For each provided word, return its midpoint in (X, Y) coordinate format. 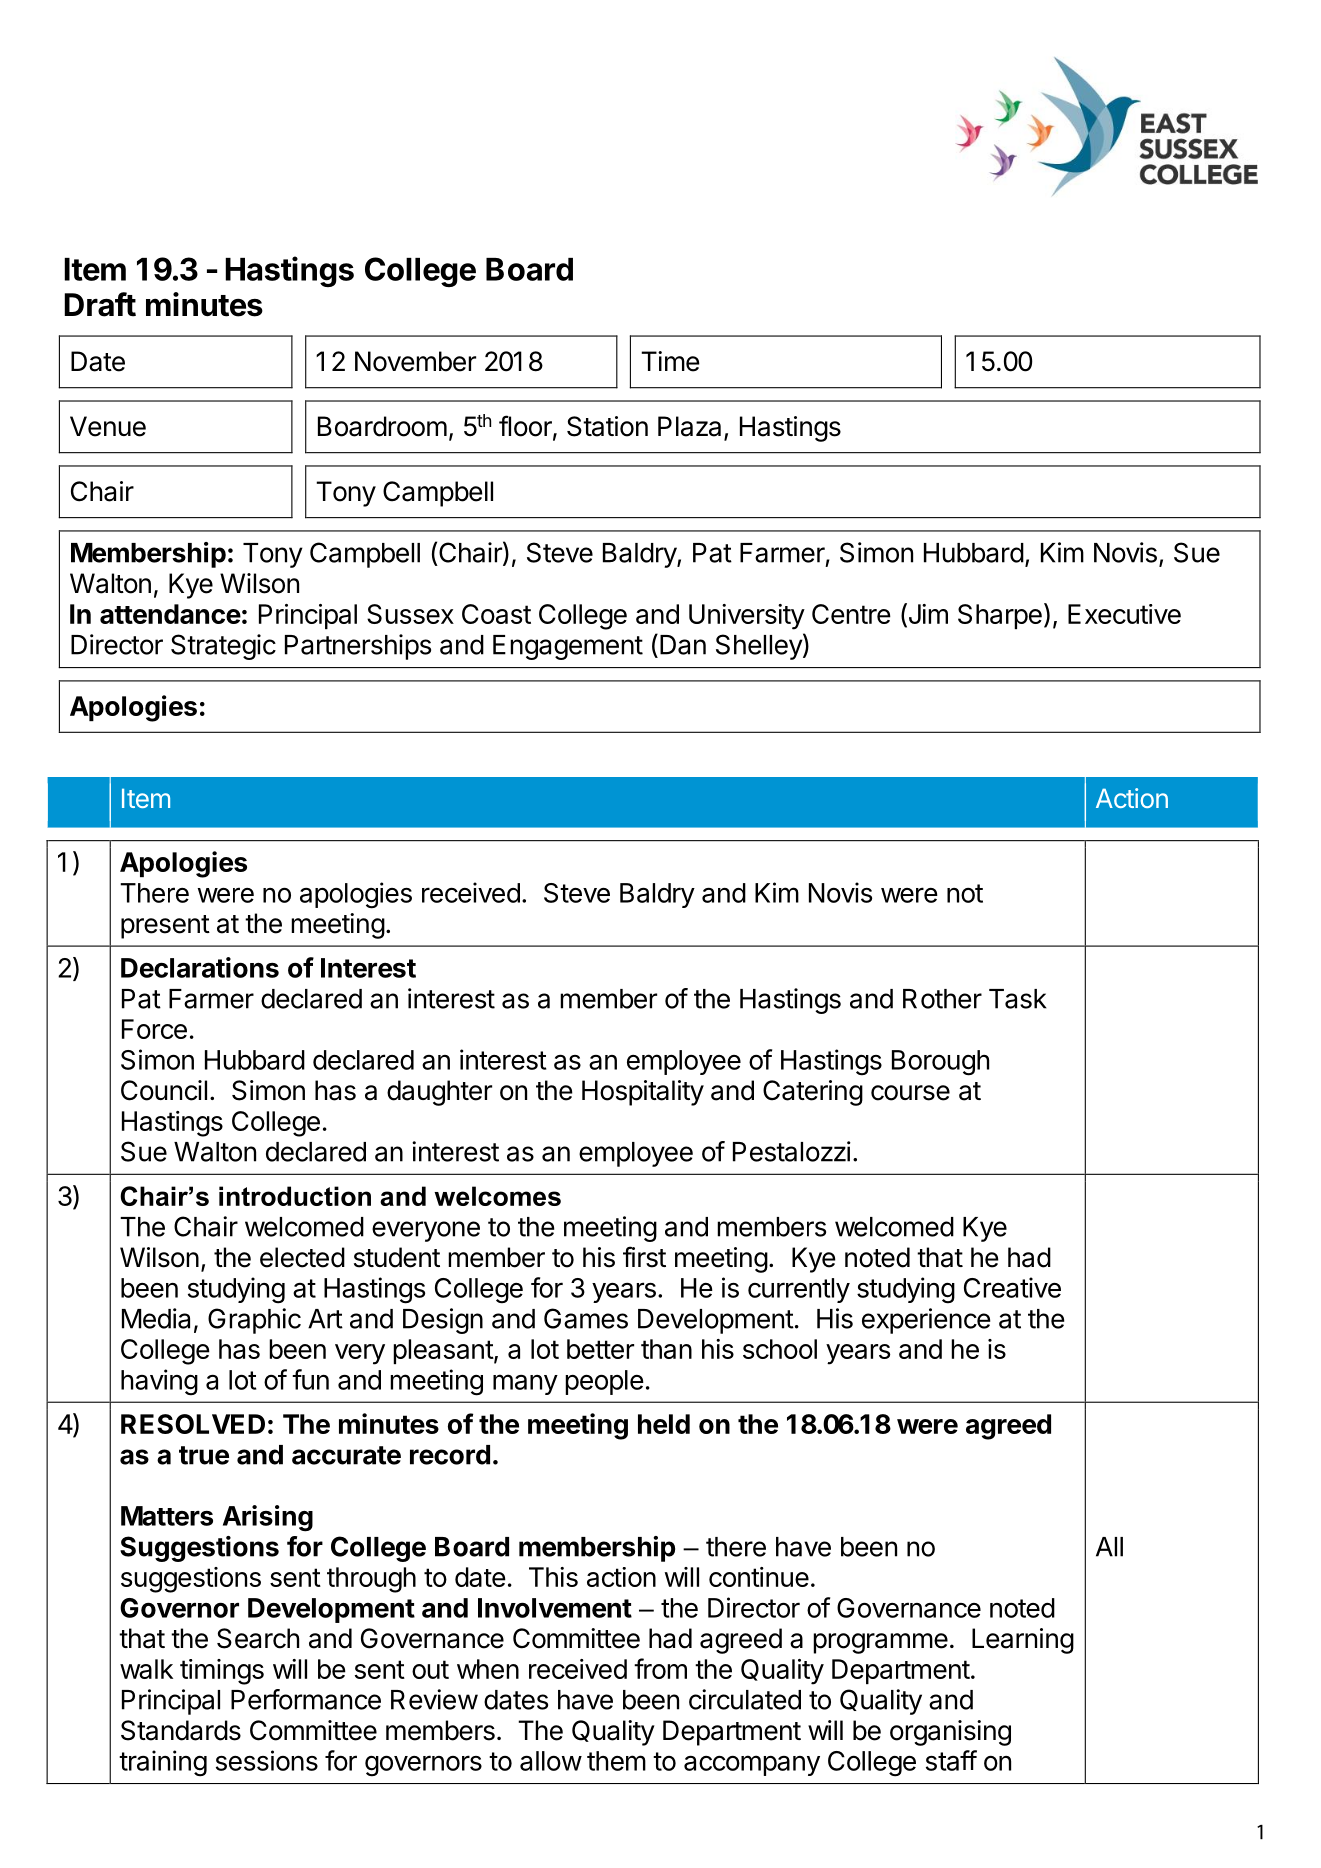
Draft (100, 304)
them (616, 1761)
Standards (181, 1730)
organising (950, 1733)
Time (670, 361)
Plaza (689, 426)
